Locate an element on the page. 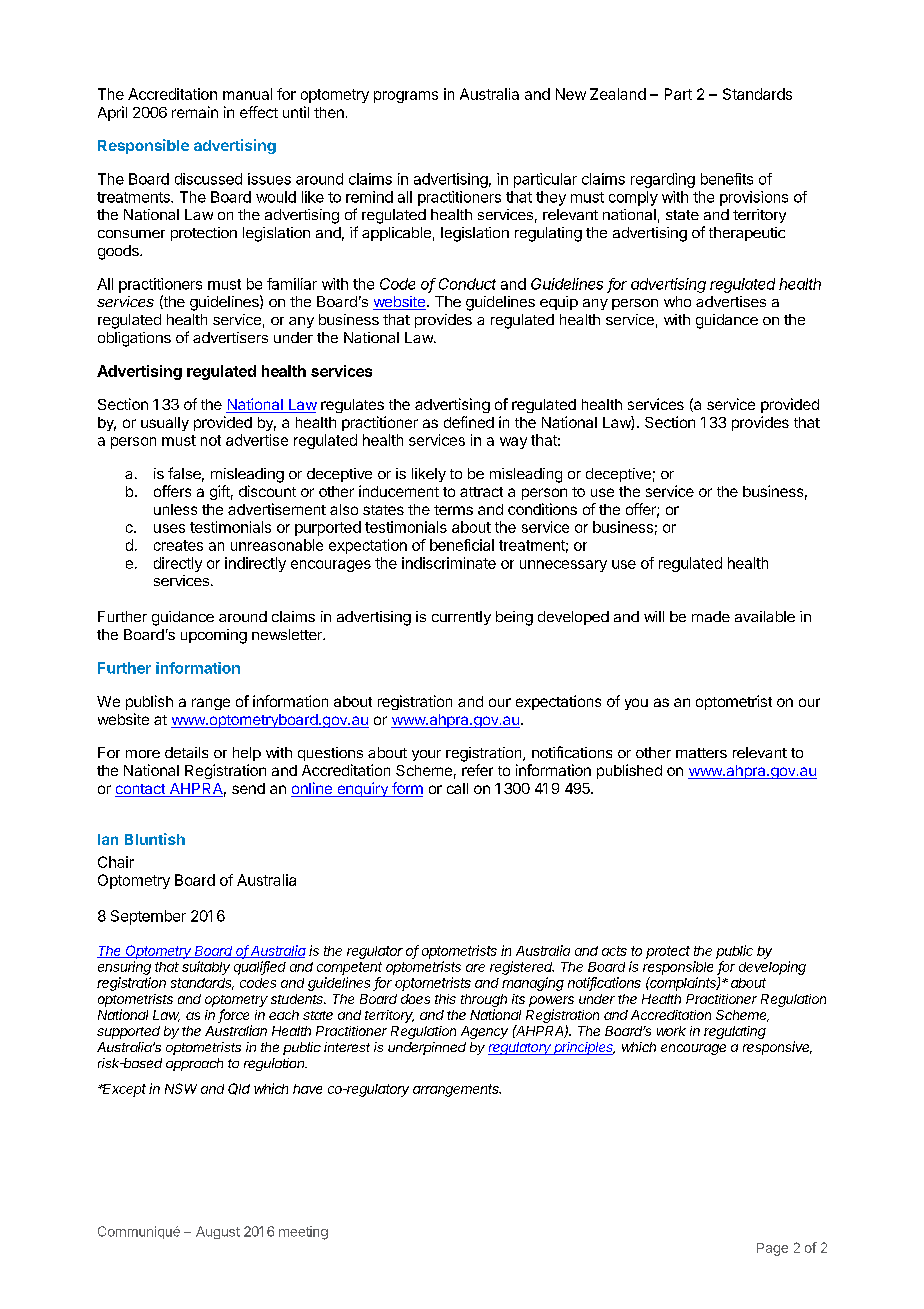  August is located at coordinates (218, 1232).
